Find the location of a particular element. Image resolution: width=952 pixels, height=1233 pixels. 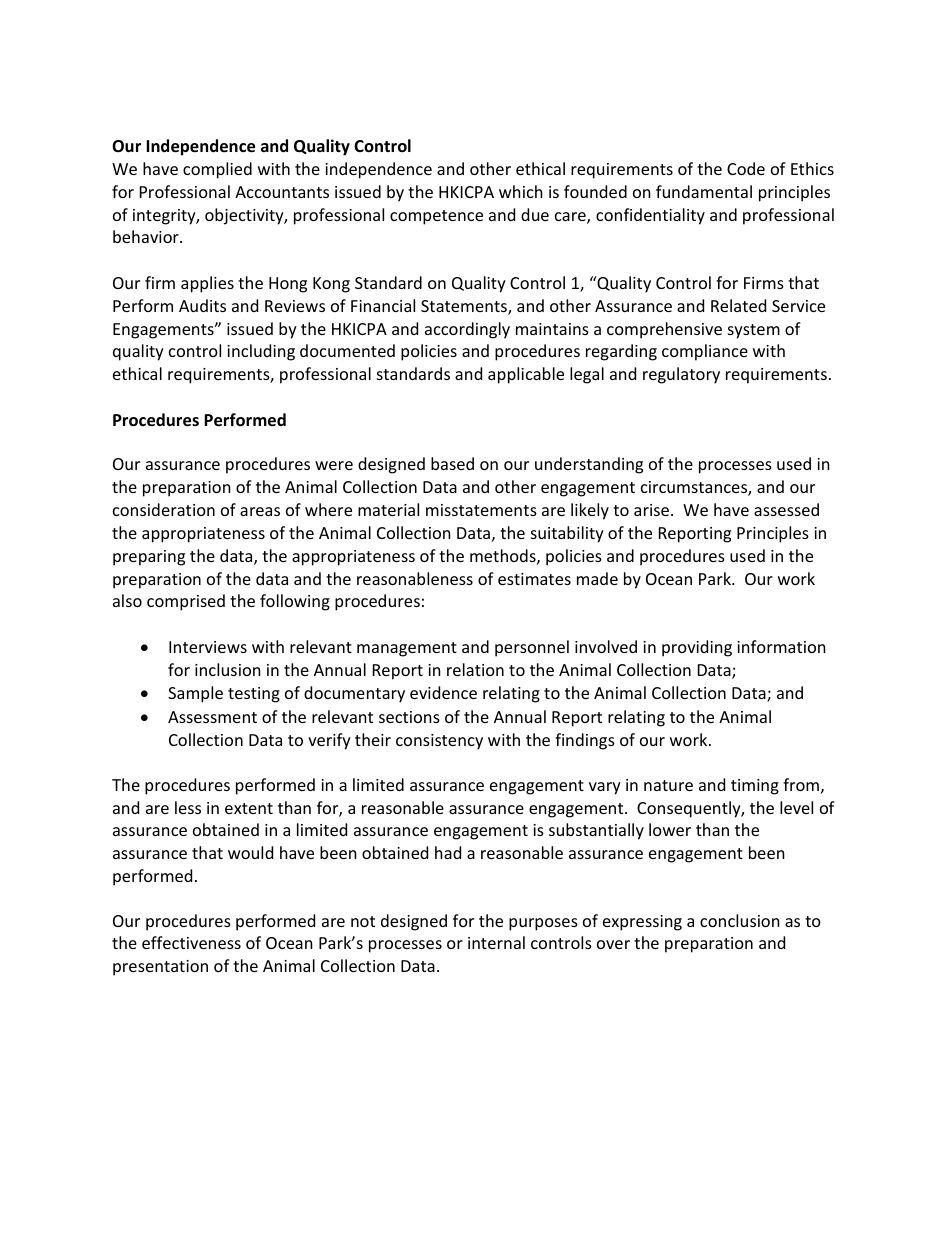

preparing is located at coordinates (149, 558).
